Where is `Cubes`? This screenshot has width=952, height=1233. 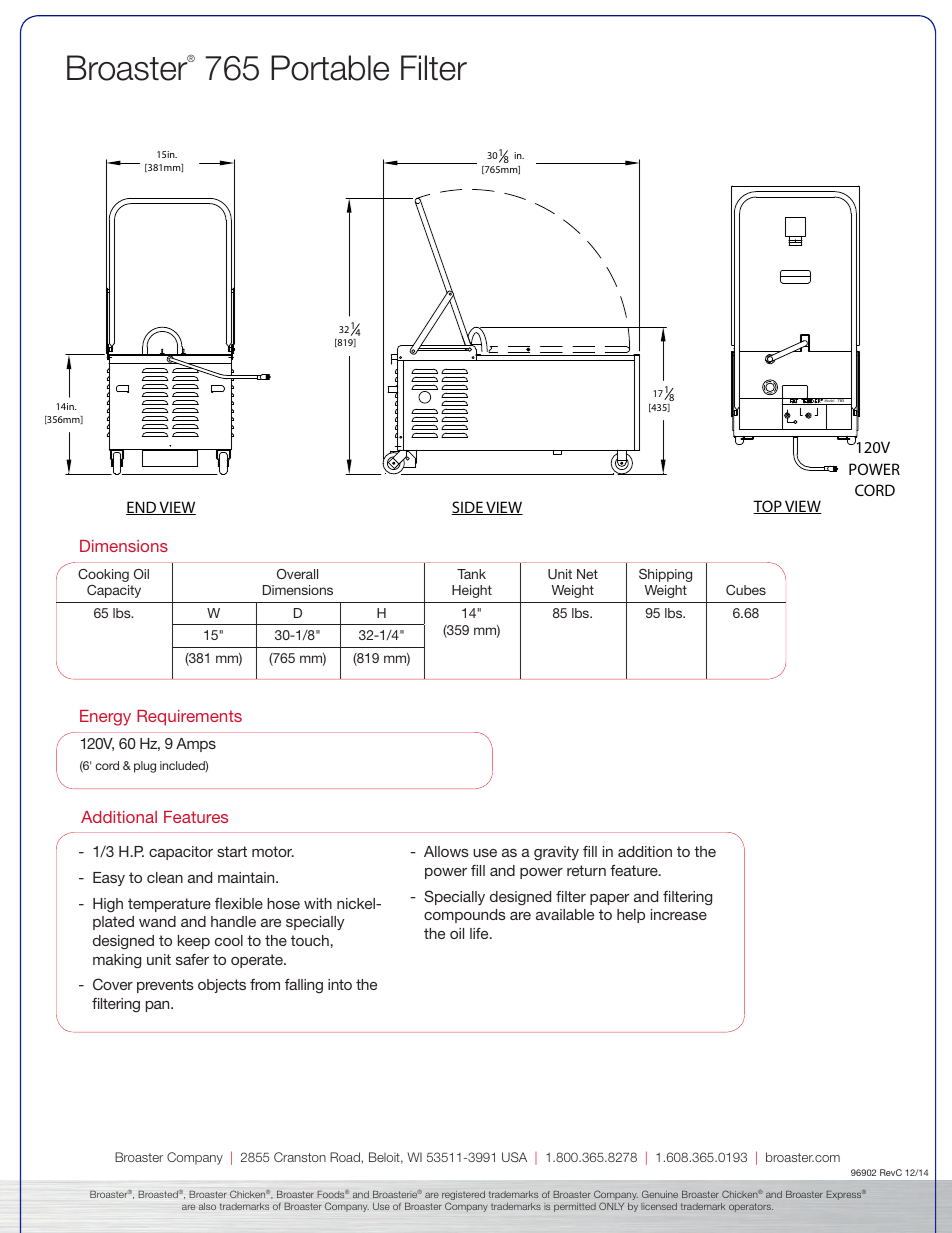
Cubes is located at coordinates (746, 590).
